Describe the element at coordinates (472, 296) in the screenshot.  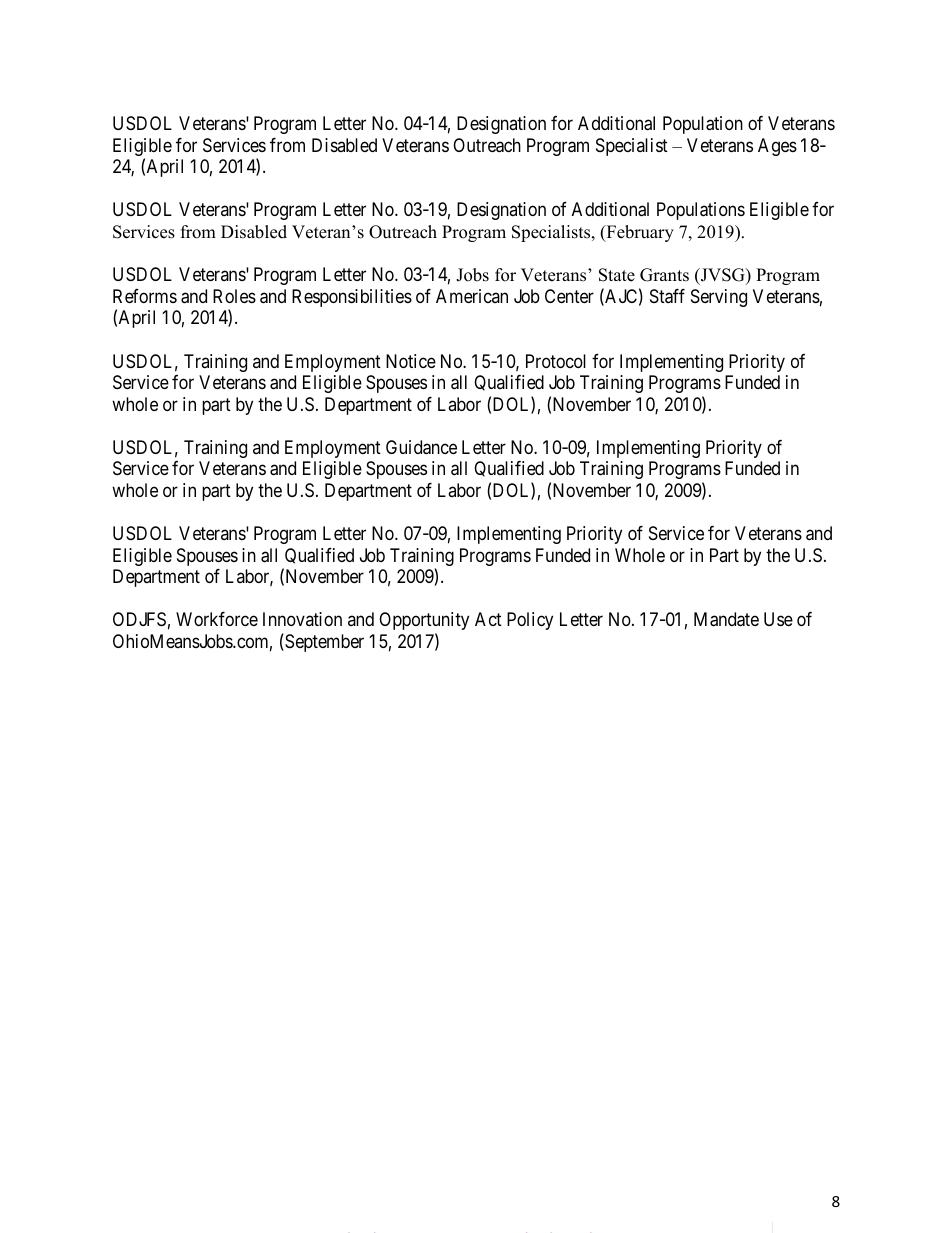
I see `American` at that location.
